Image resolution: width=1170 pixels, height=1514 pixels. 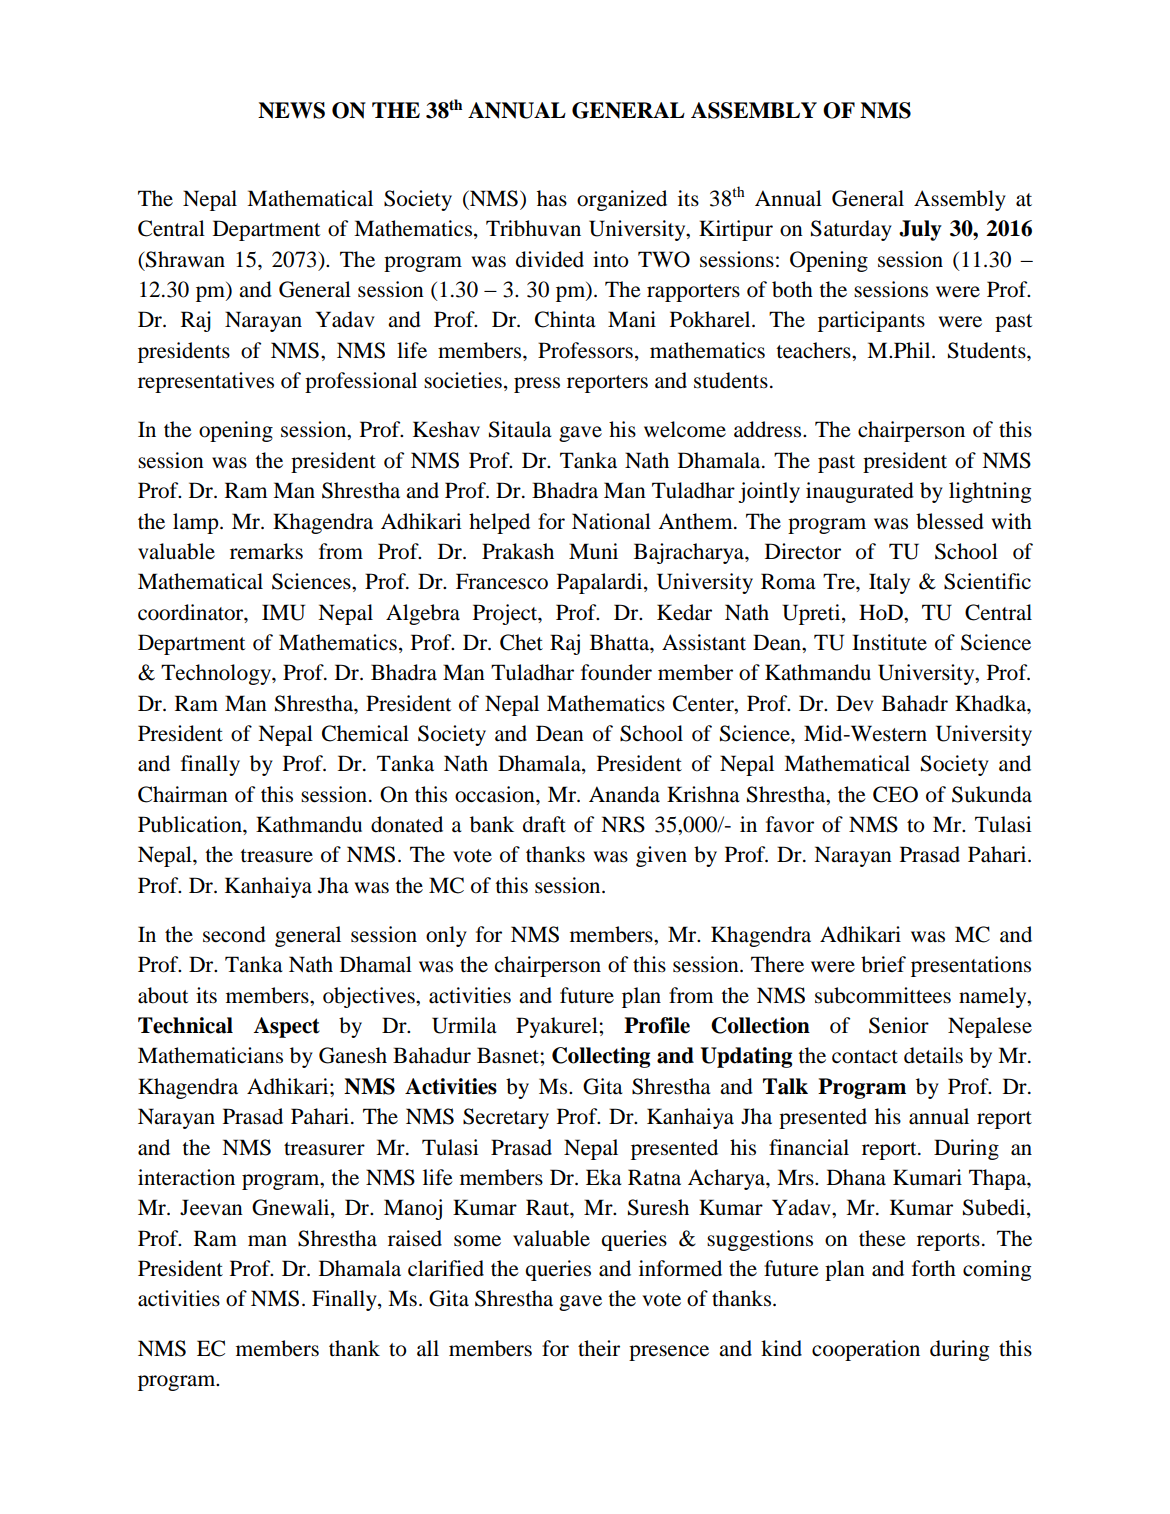 I want to click on NEWS, so click(x=291, y=110).
